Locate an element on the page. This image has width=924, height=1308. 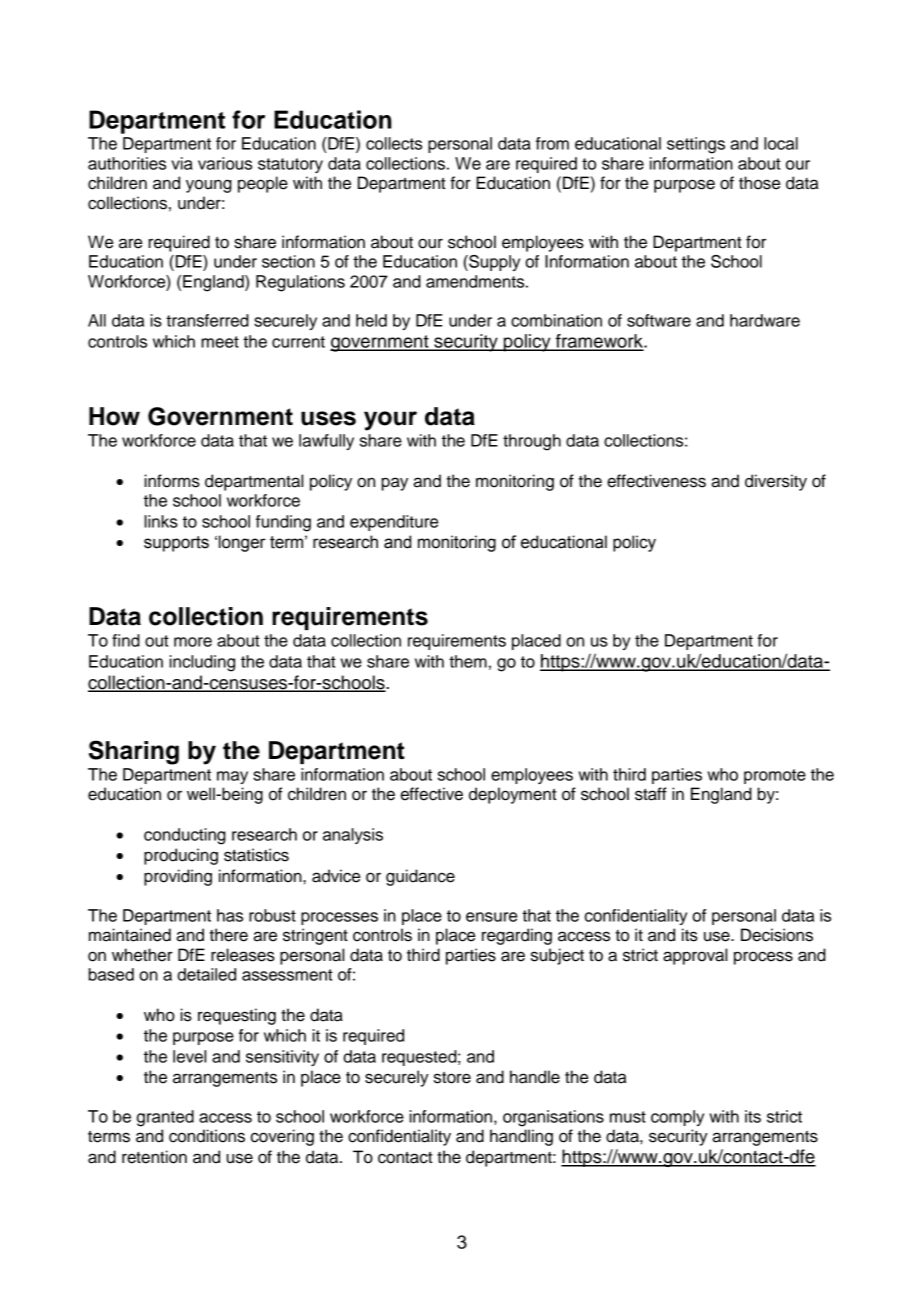
via is located at coordinates (182, 163).
